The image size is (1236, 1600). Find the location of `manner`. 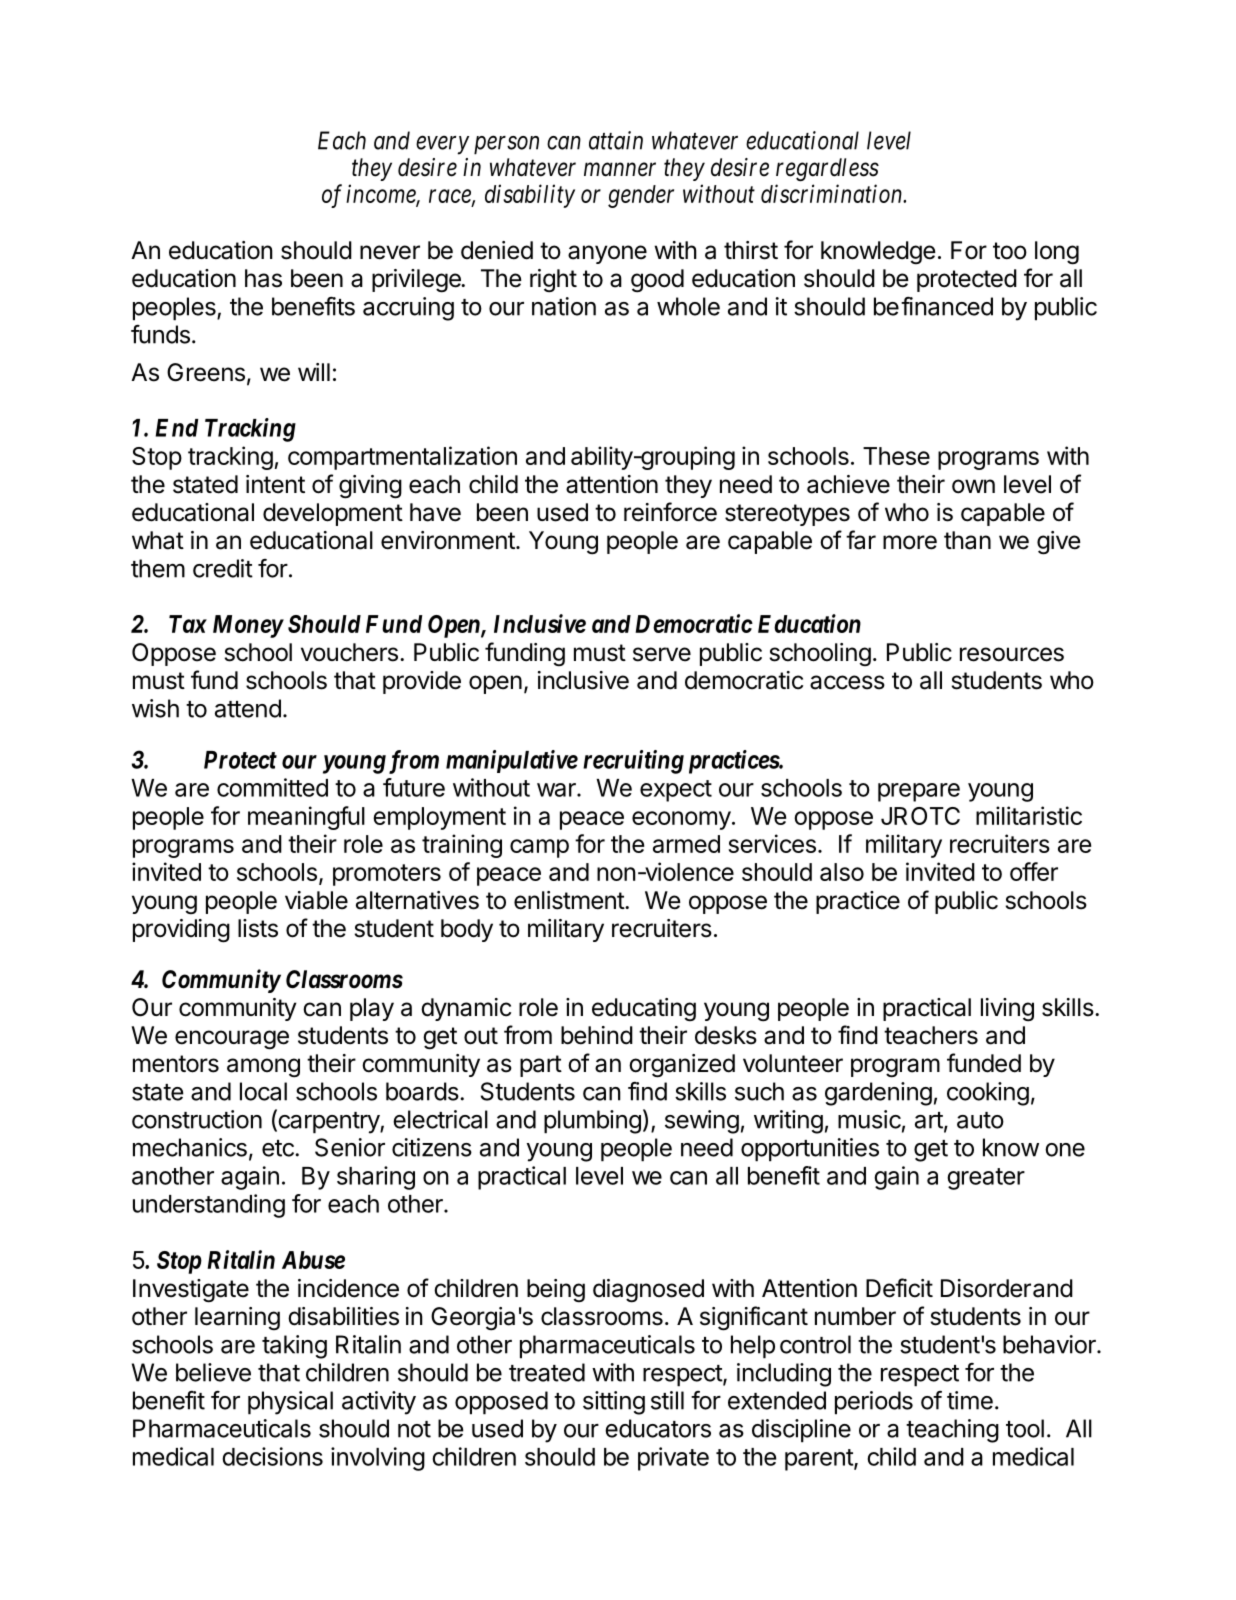

manner is located at coordinates (620, 170).
